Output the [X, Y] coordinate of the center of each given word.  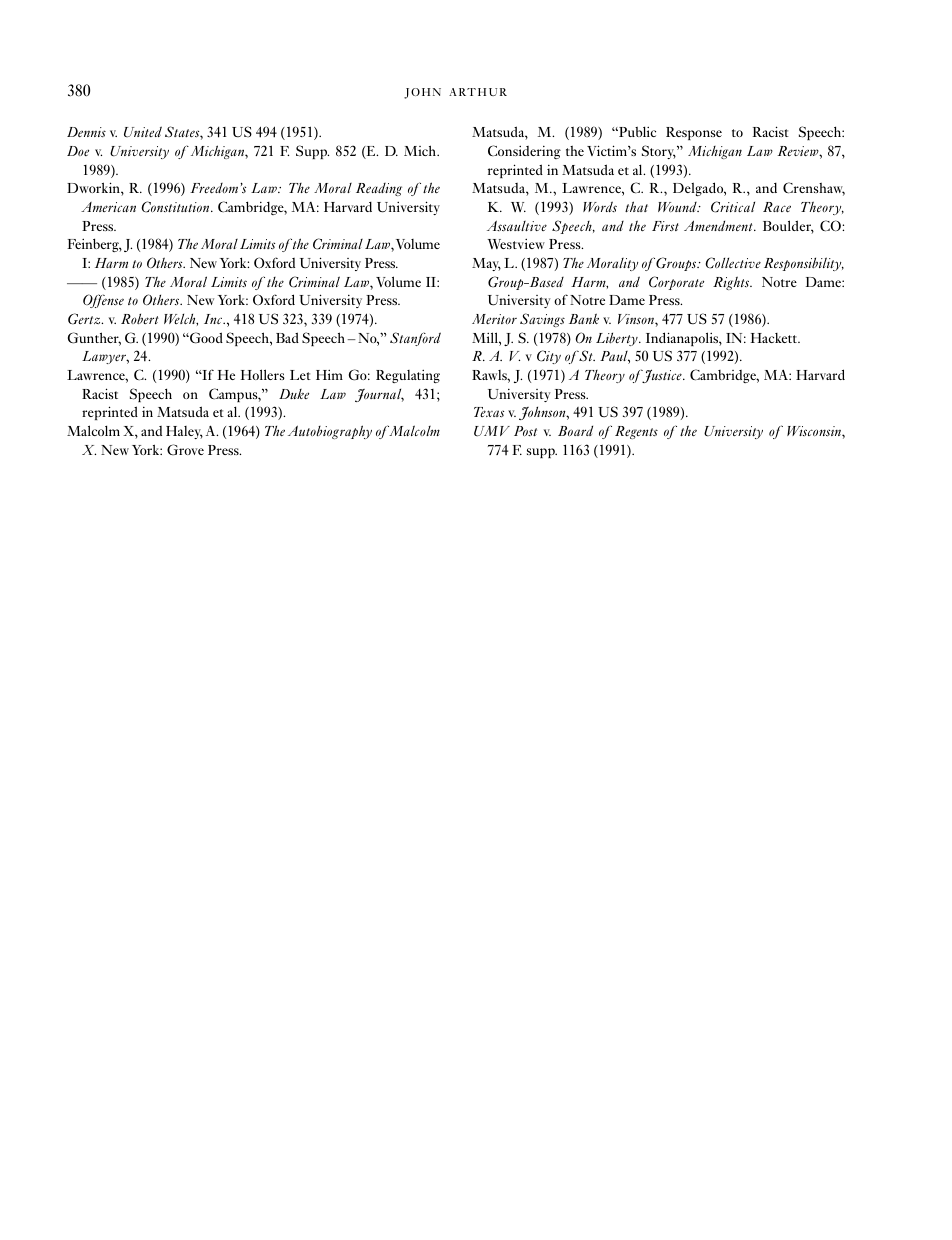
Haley [184, 432]
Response [694, 133]
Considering [524, 152]
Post [525, 431]
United [143, 131]
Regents [636, 432]
